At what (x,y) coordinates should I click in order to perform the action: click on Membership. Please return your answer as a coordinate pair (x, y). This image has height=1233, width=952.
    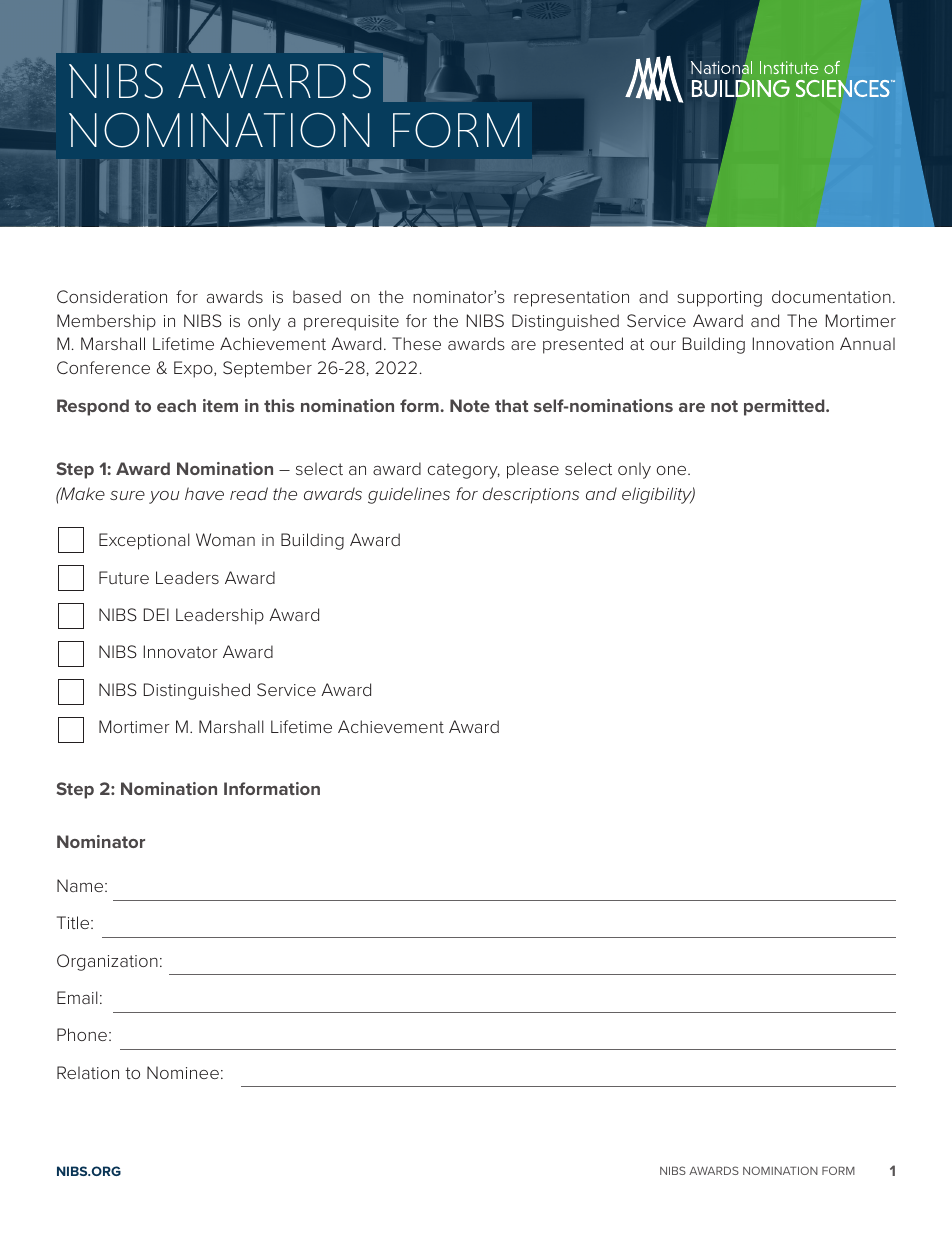
    Looking at the image, I should click on (106, 322).
